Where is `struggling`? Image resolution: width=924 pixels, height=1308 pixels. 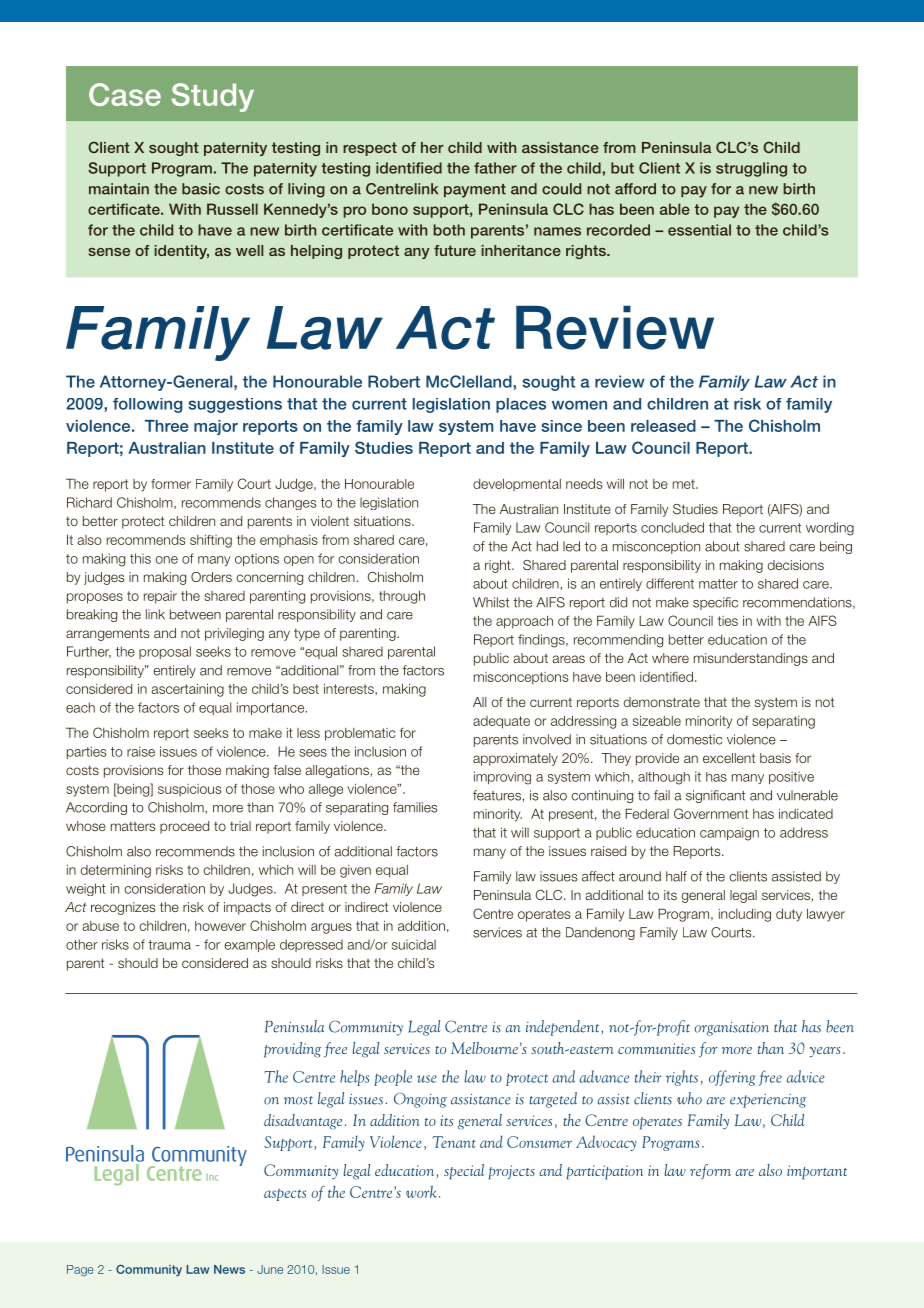
struggling is located at coordinates (751, 169).
